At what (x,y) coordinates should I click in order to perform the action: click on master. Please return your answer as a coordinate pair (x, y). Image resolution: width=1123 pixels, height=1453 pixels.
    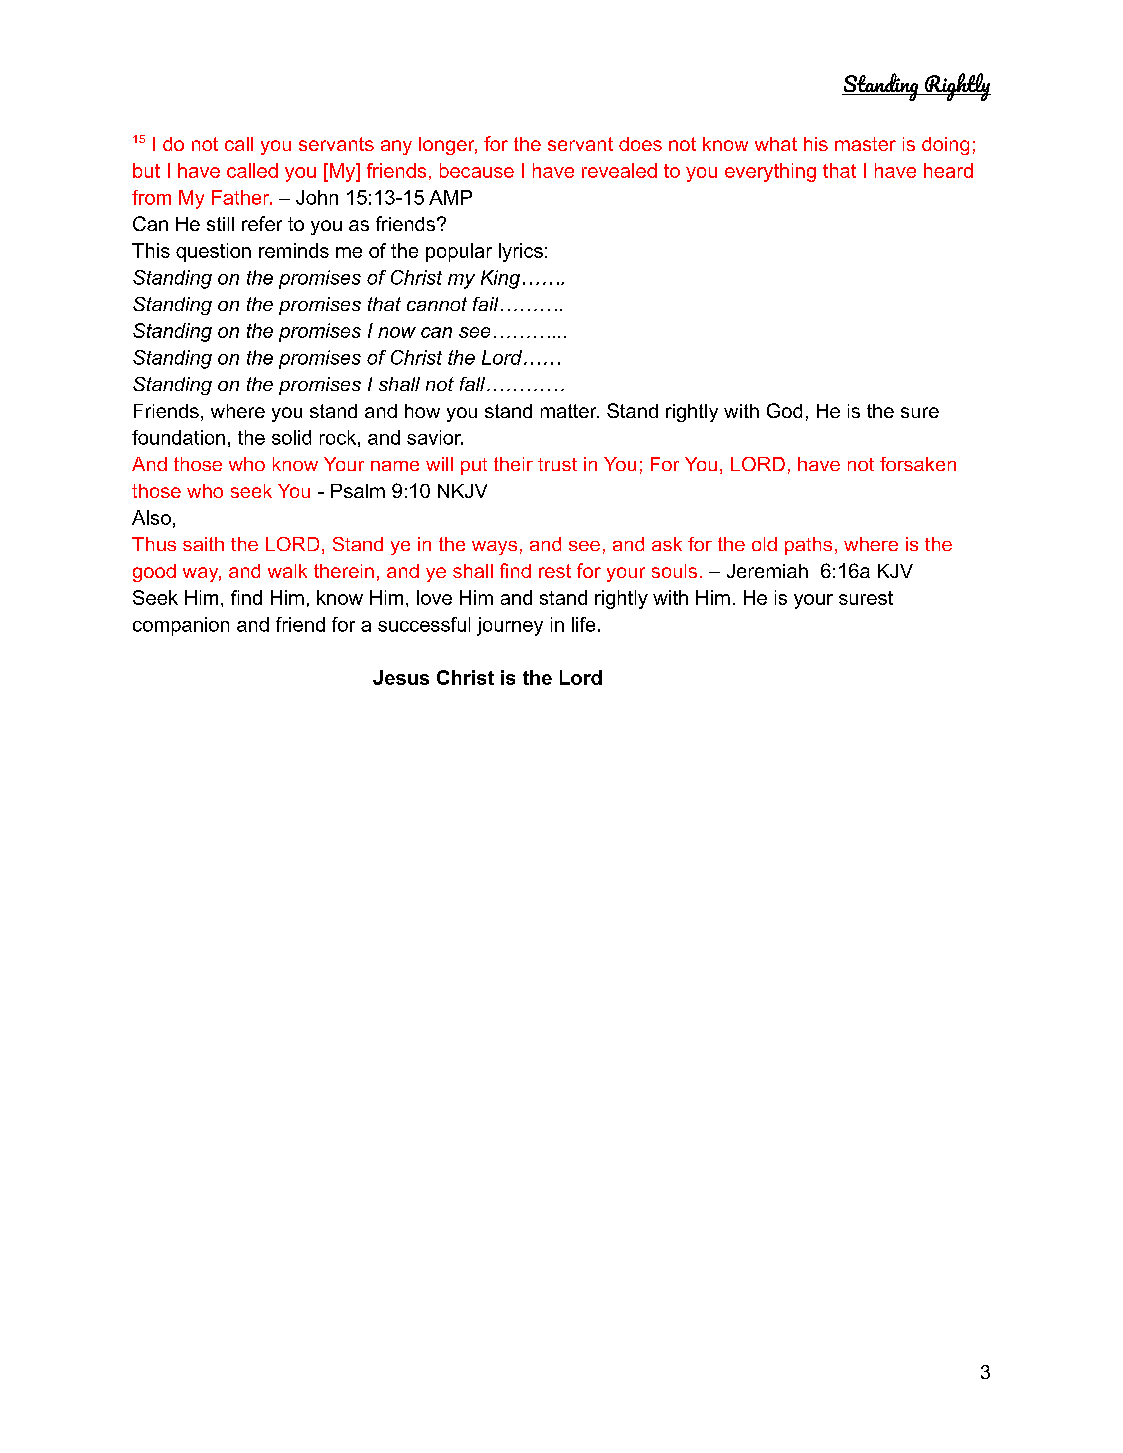
    Looking at the image, I should click on (865, 144).
